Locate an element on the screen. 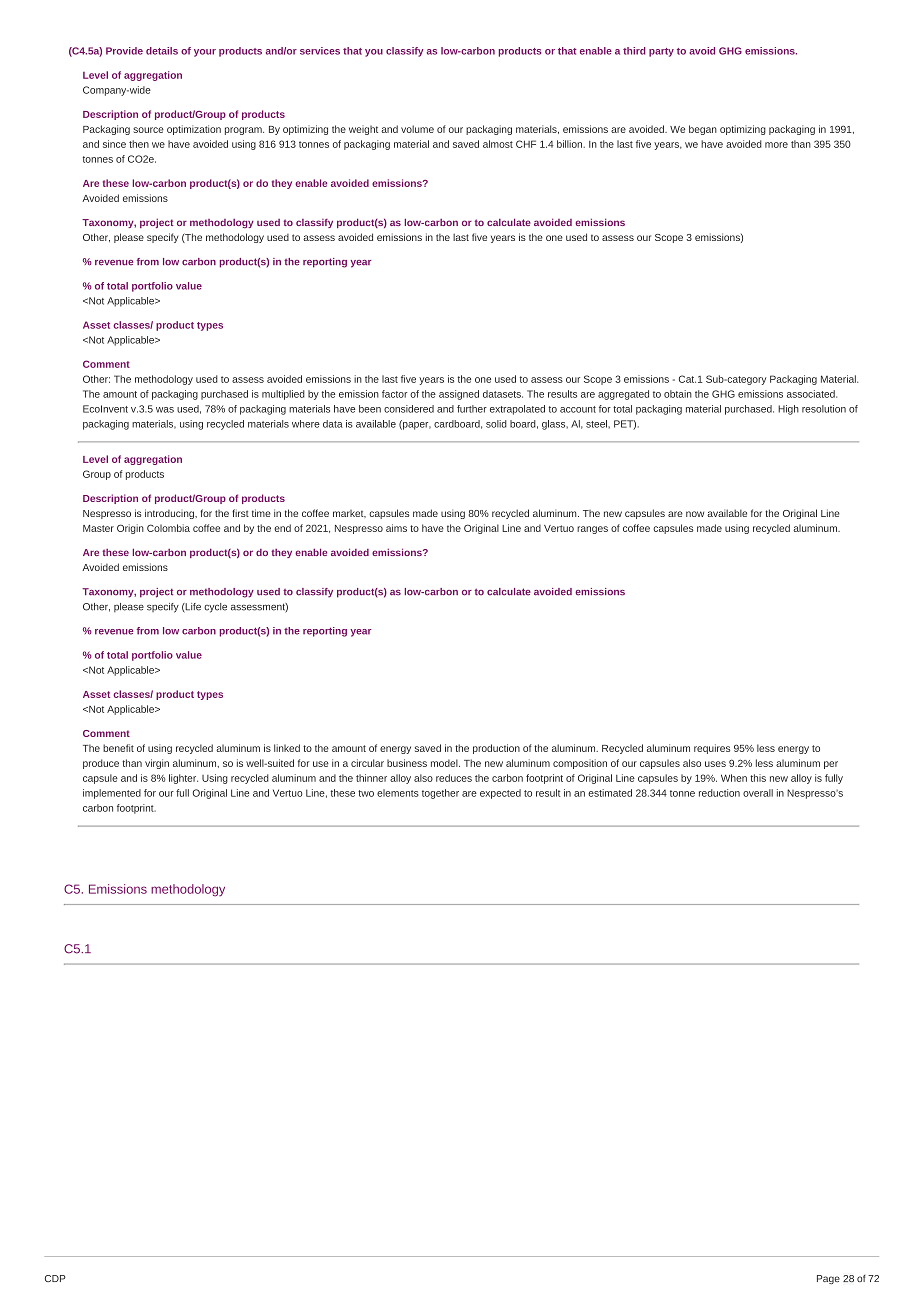  requires is located at coordinates (712, 749).
